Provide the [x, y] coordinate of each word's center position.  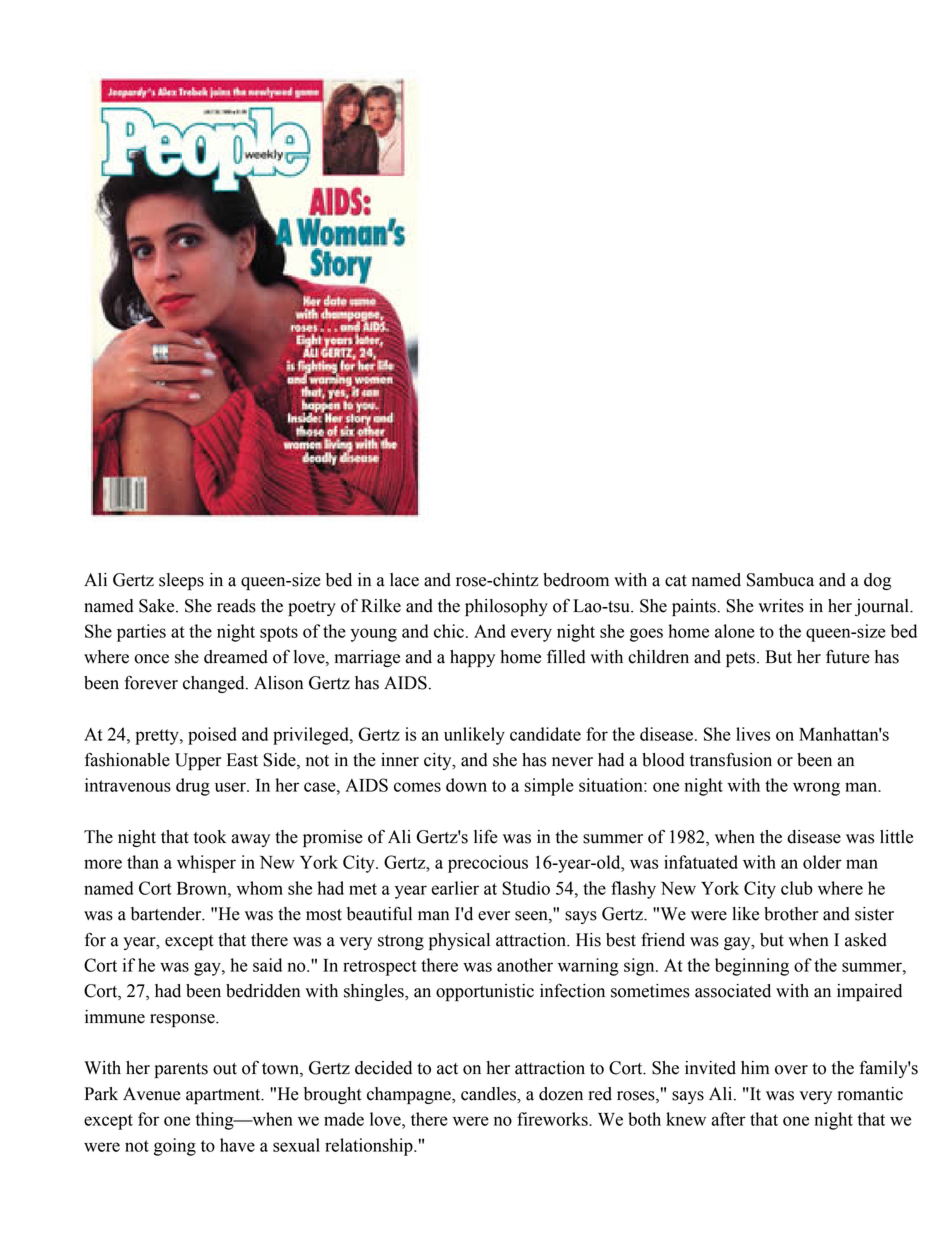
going [175, 1147]
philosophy [506, 607]
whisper [206, 864]
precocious [488, 864]
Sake [158, 606]
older [822, 862]
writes [781, 606]
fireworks [553, 1119]
